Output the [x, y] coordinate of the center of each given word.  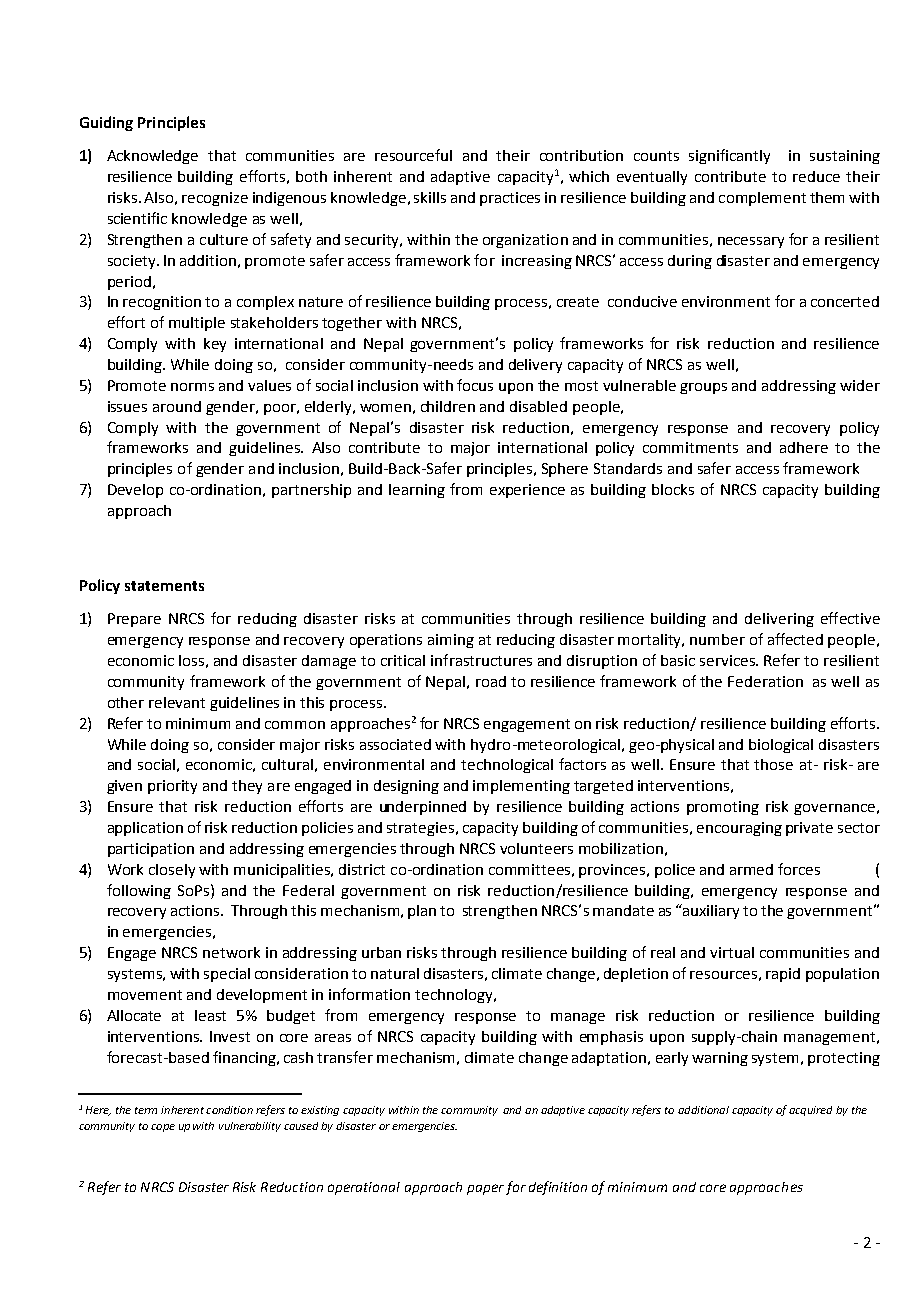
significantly [729, 156]
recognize [215, 199]
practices [510, 199]
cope [163, 1128]
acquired [810, 1111]
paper [485, 1189]
